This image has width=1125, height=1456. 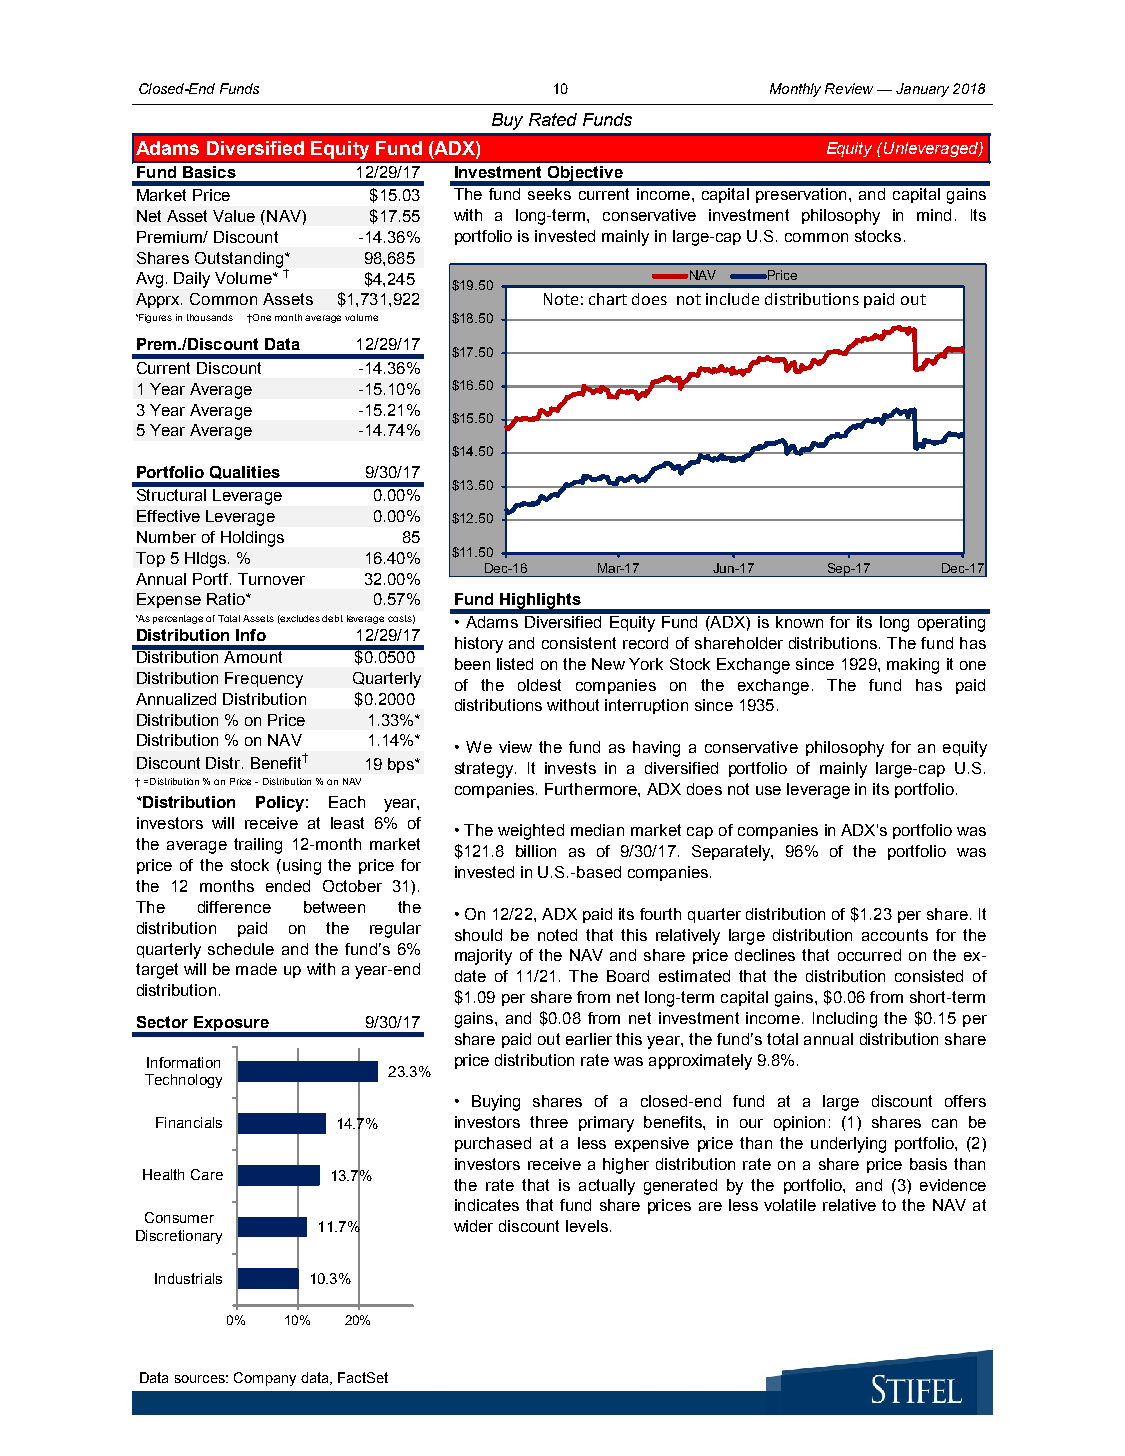 I want to click on Value, so click(x=234, y=216).
